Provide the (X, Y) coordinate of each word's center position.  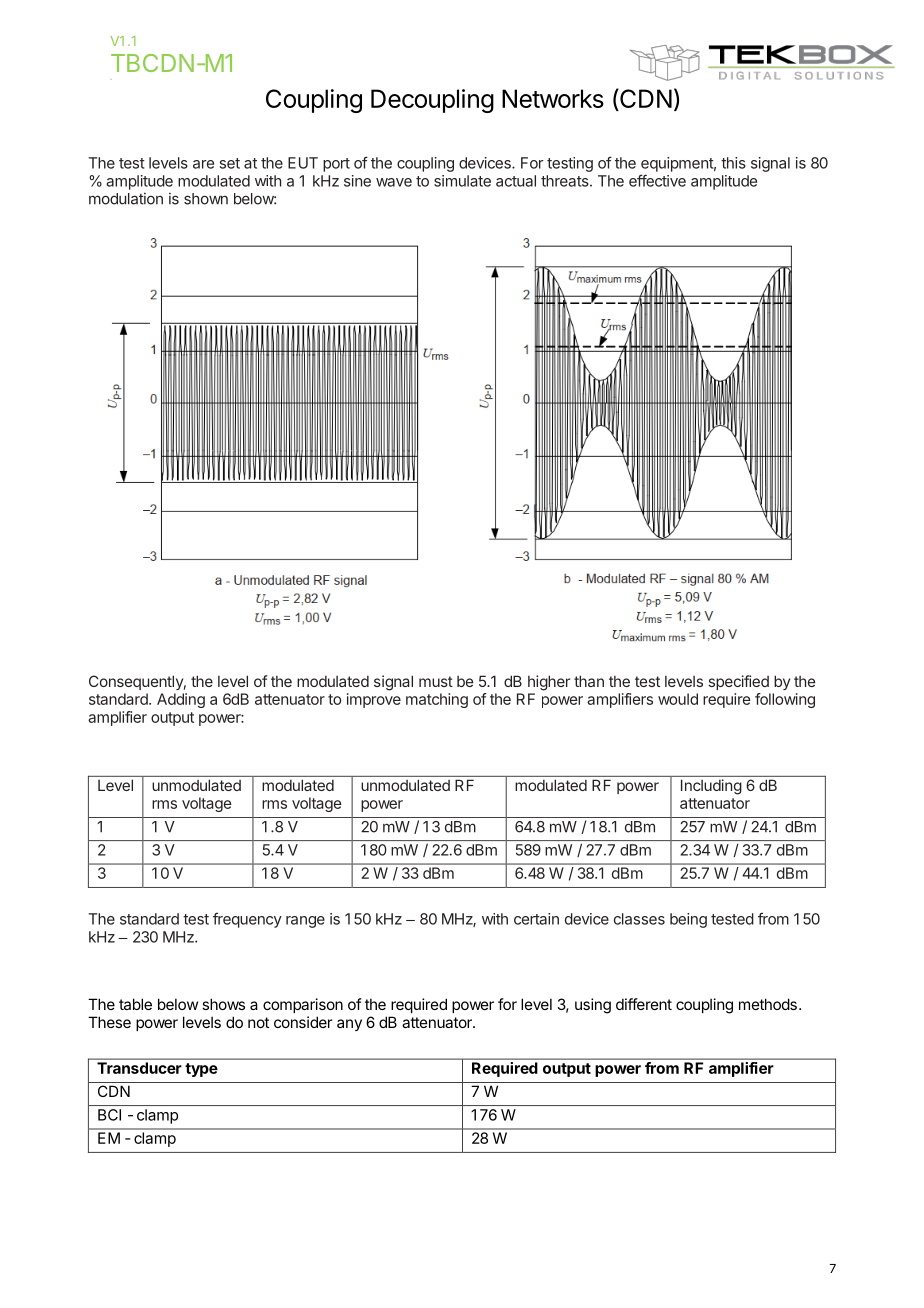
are (203, 164)
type (201, 1070)
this (733, 163)
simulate (462, 181)
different (644, 1004)
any (349, 1025)
